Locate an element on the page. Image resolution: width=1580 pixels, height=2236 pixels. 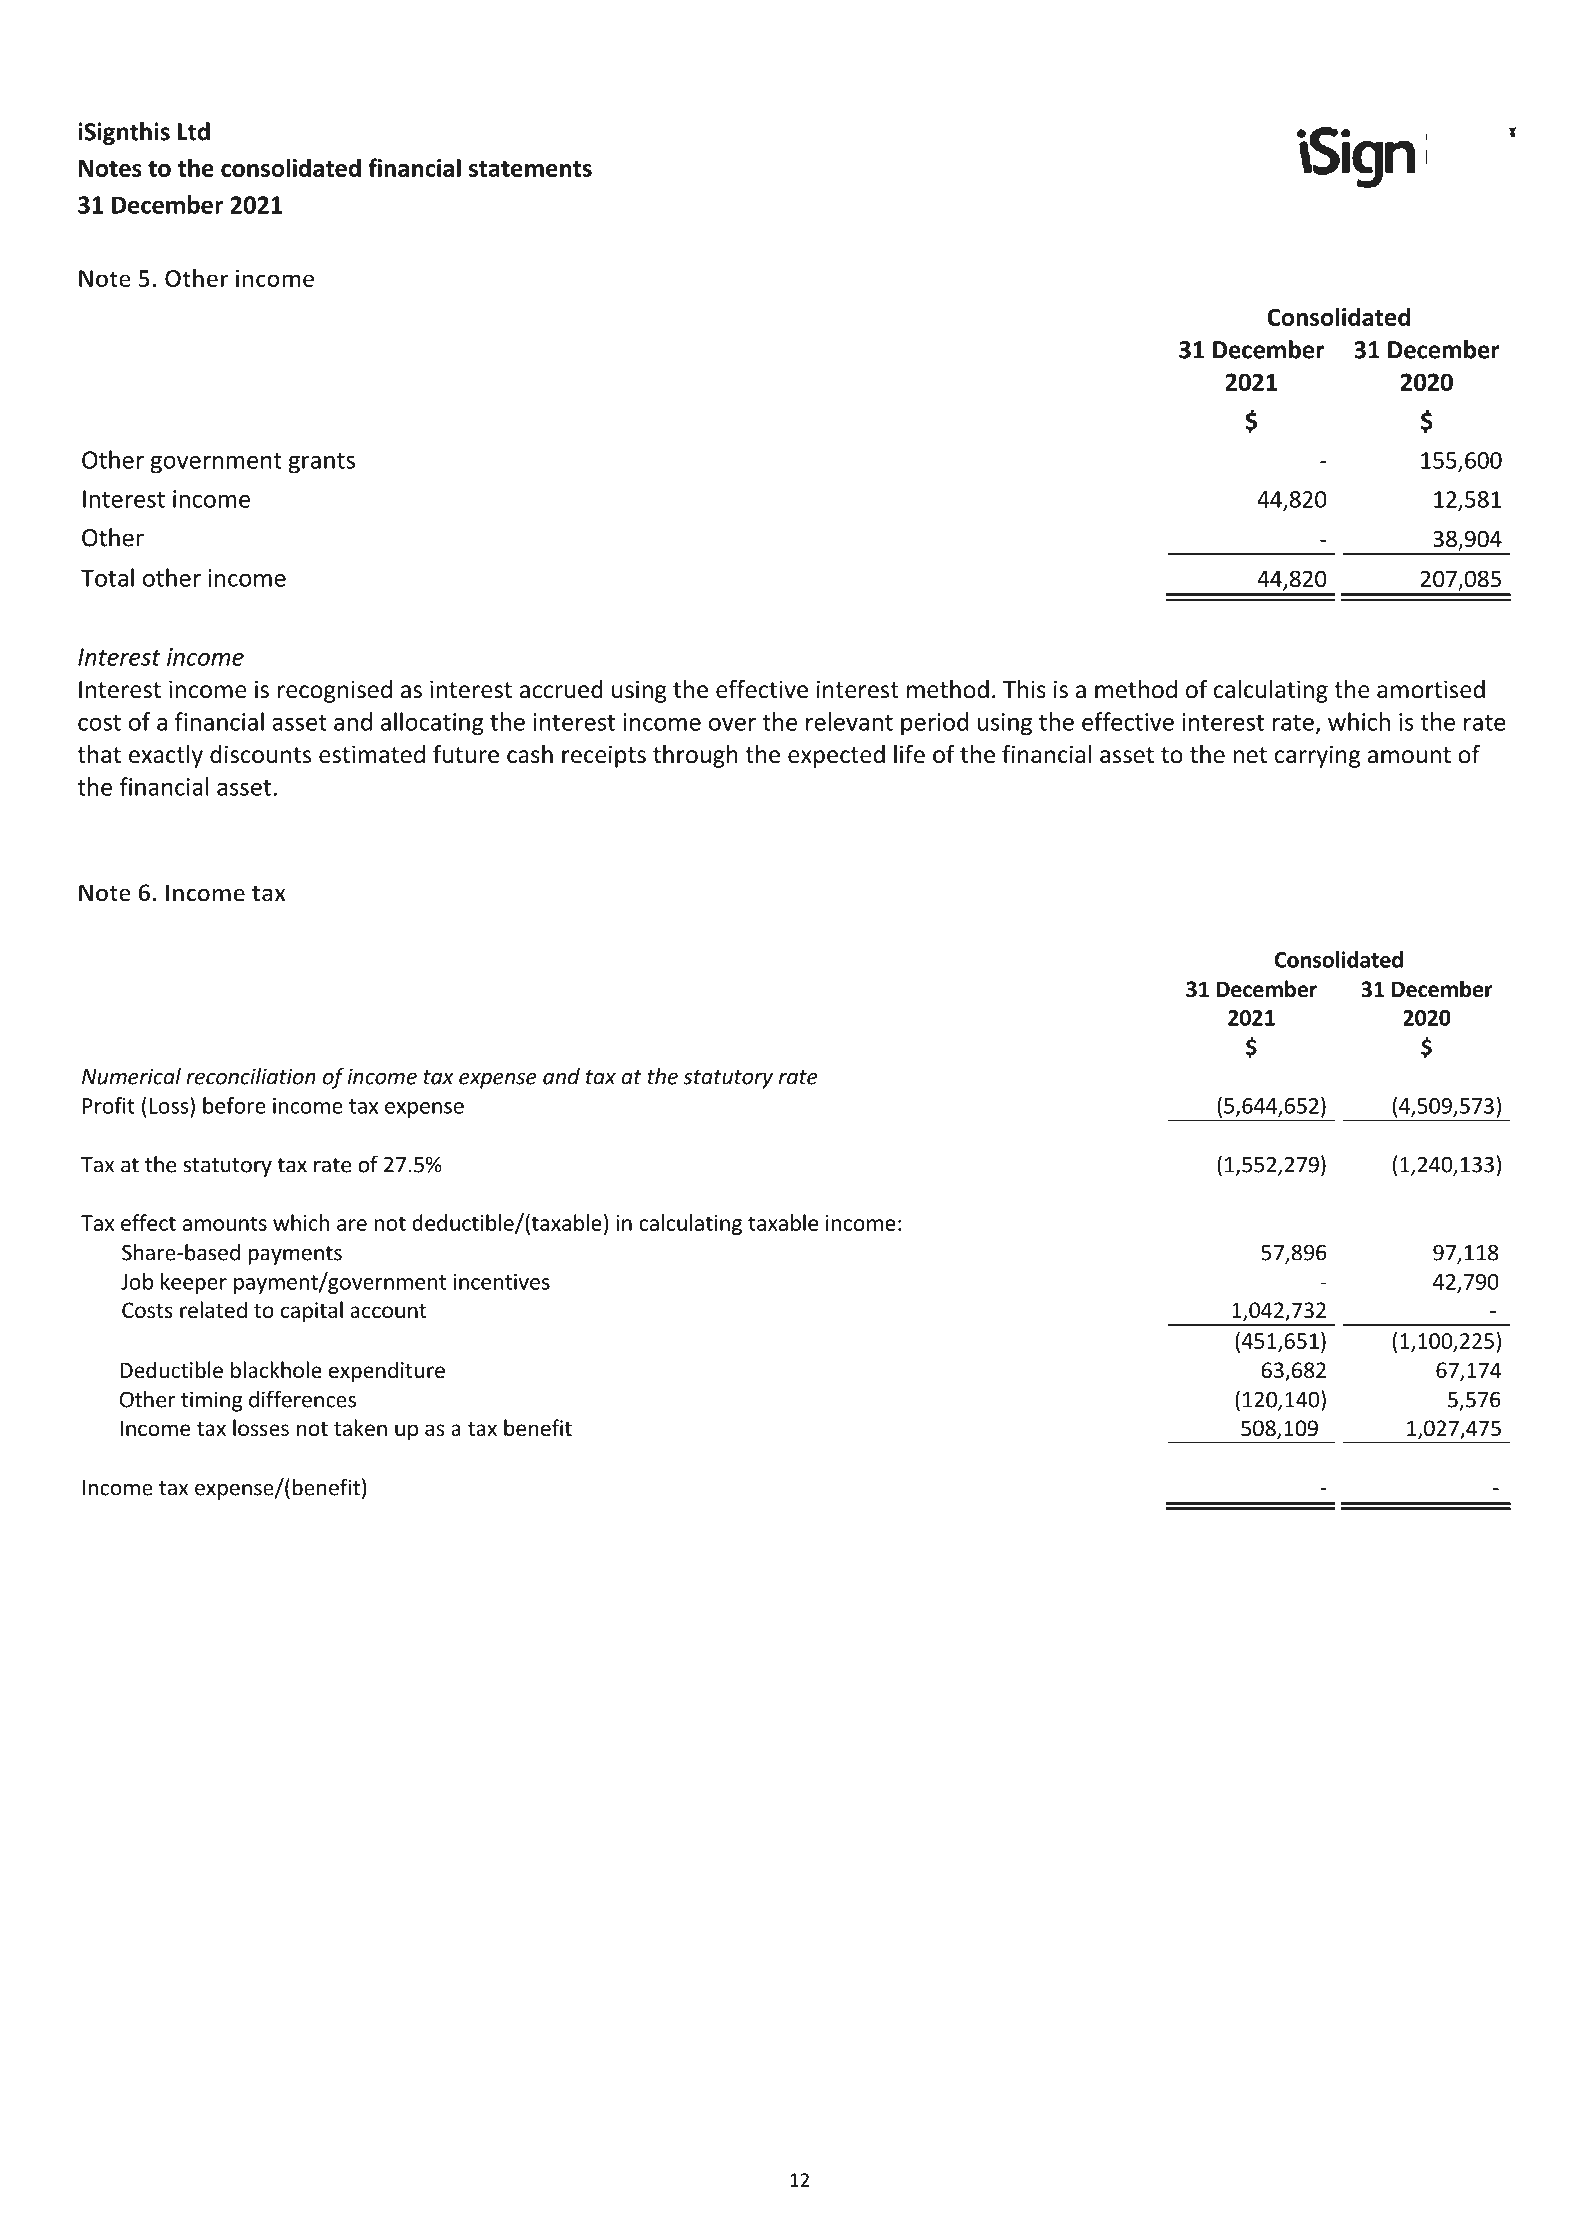
grants is located at coordinates (321, 463).
